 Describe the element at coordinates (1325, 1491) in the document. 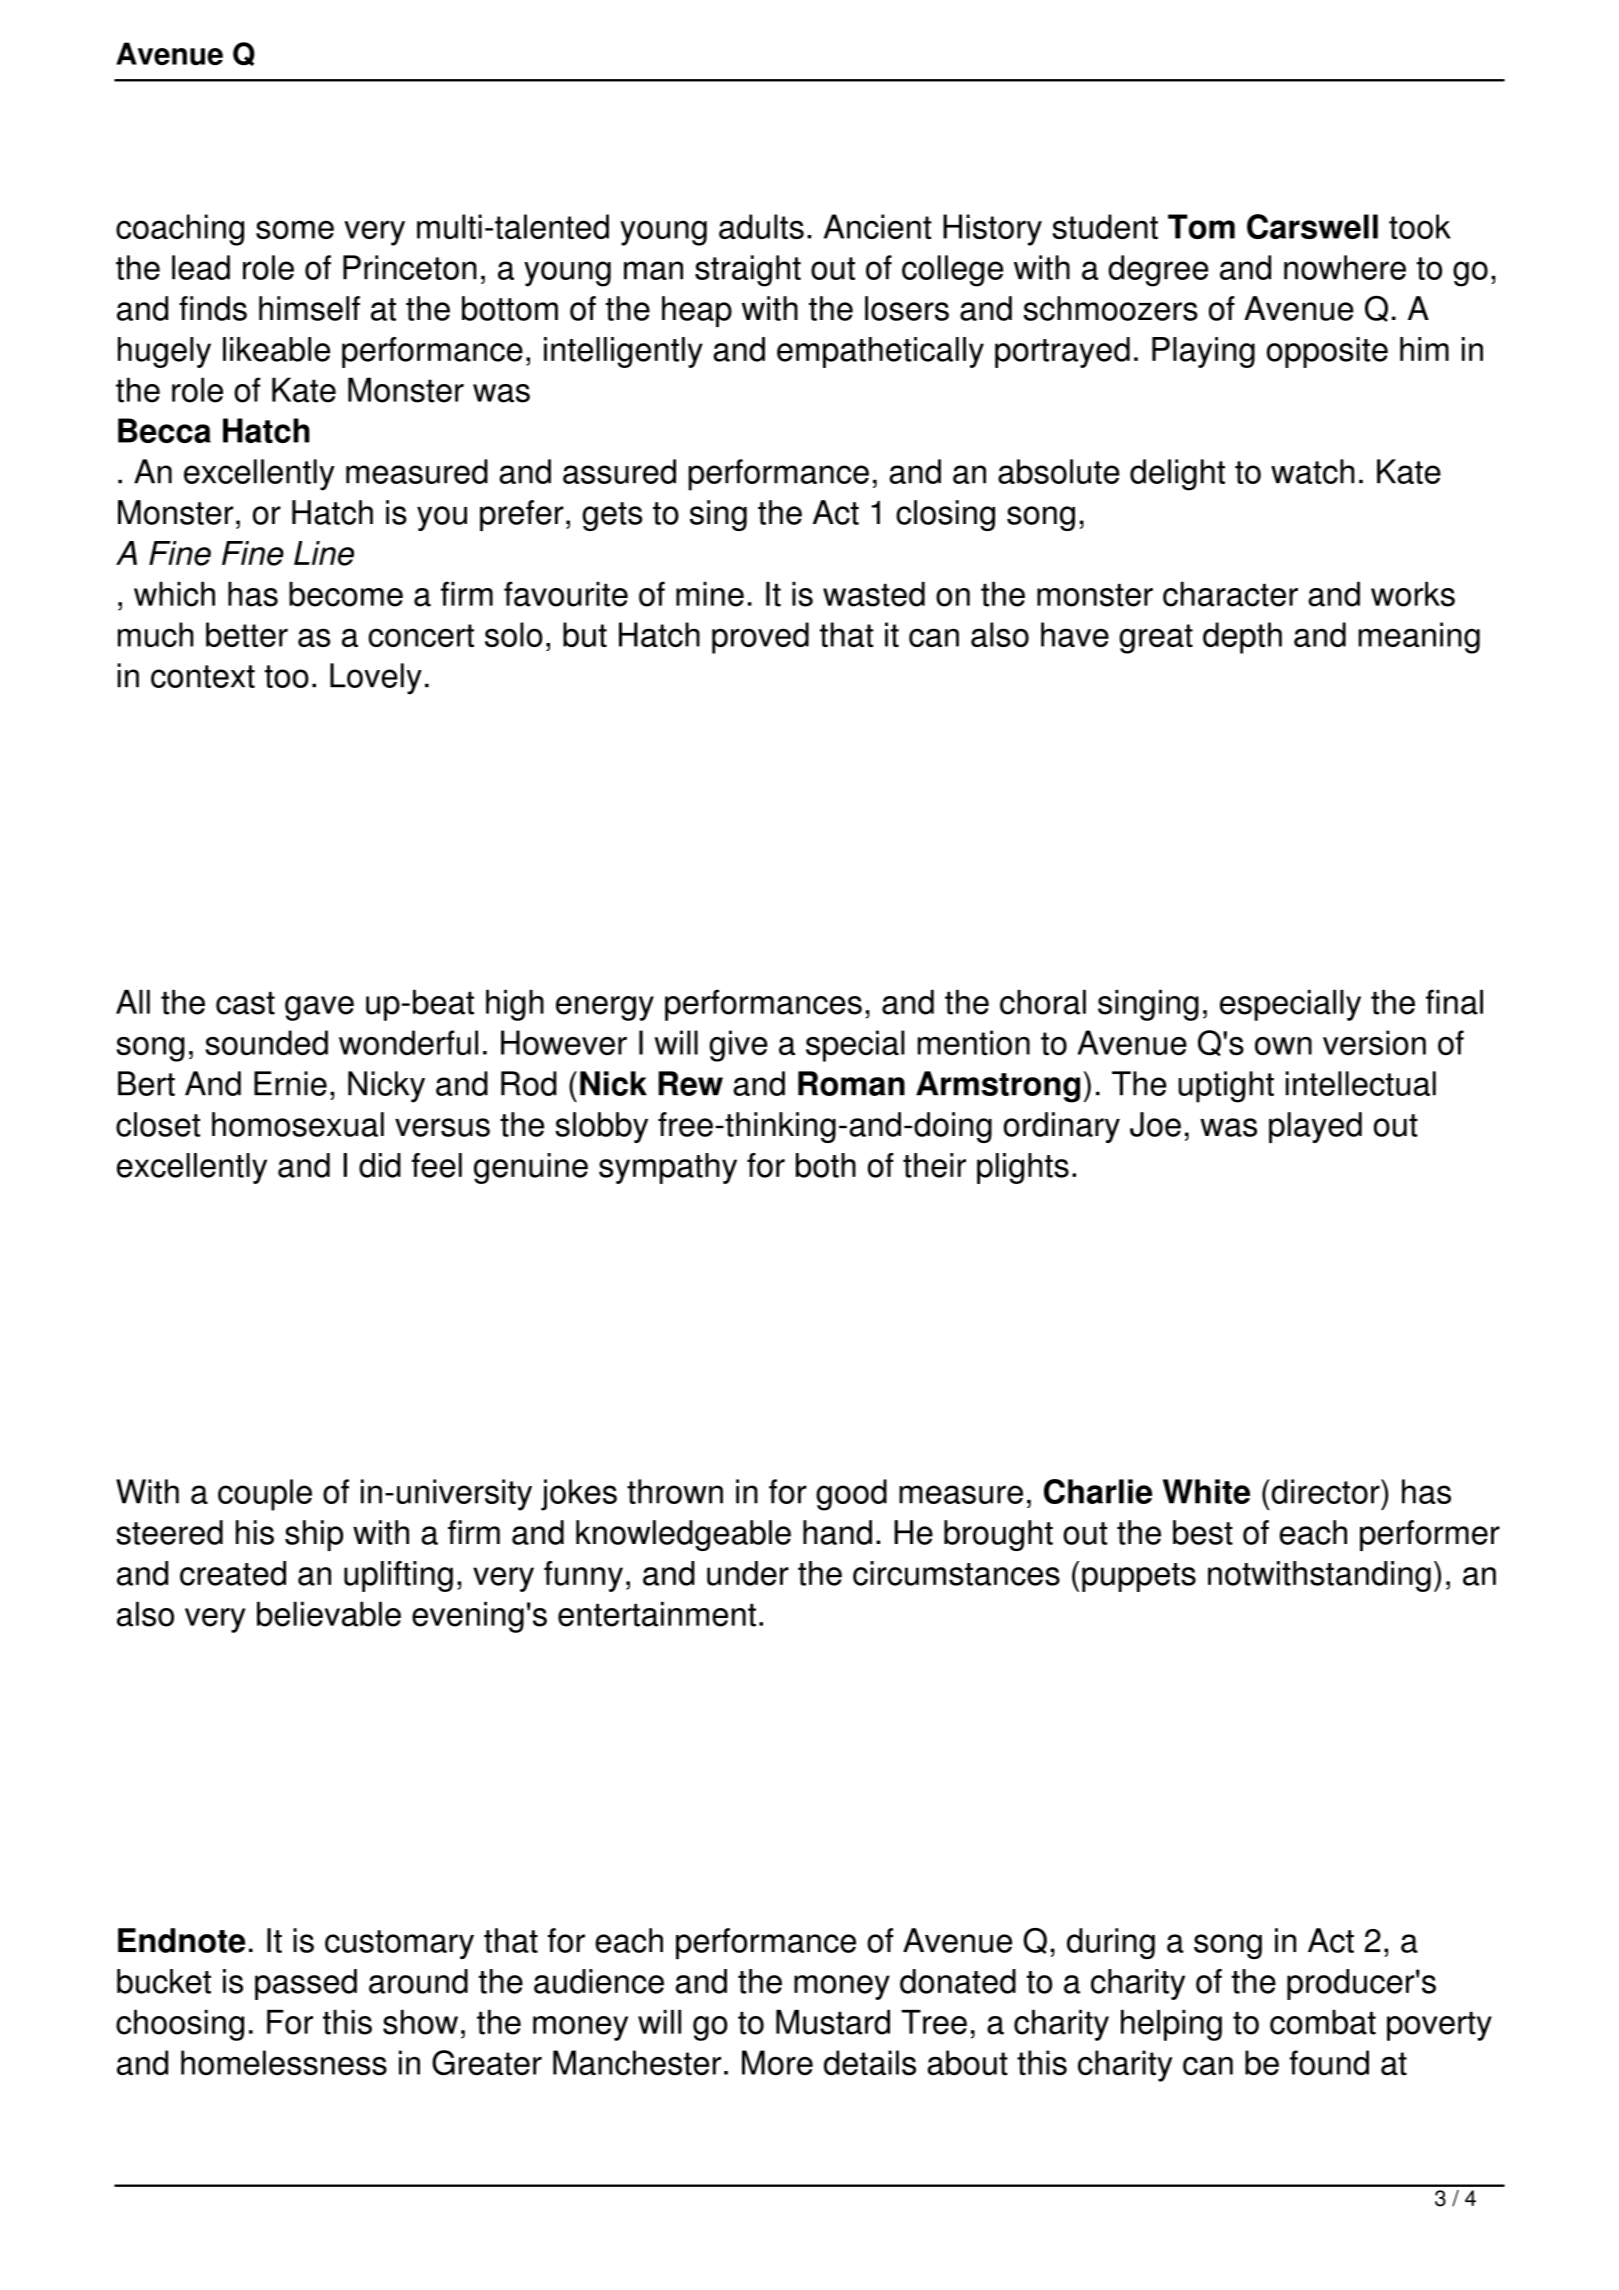

I see `director` at that location.
